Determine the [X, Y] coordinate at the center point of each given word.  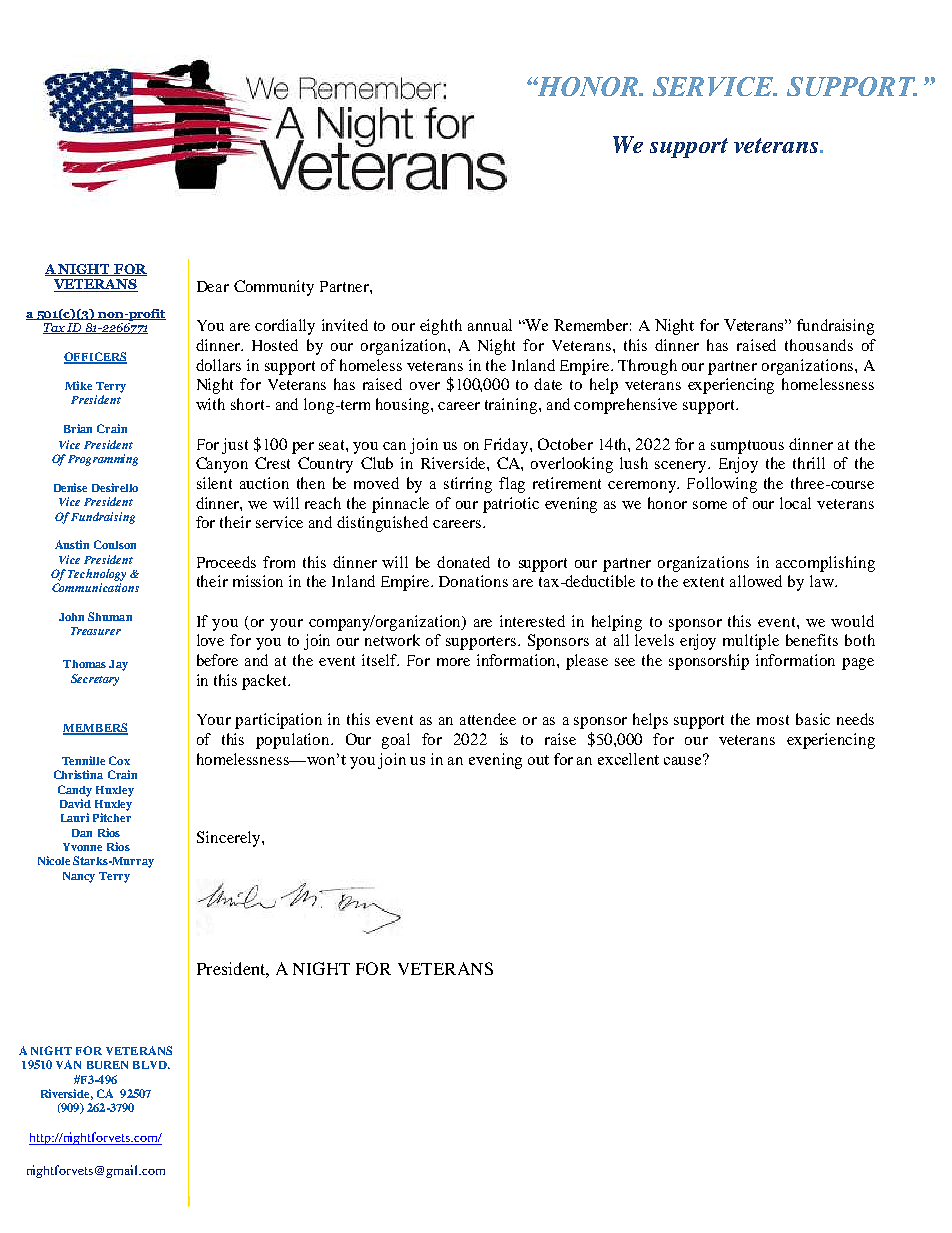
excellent [628, 759]
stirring [468, 485]
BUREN [107, 1065]
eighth [441, 327]
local [795, 503]
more [453, 662]
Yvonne [82, 847]
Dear [213, 286]
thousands [819, 345]
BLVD [151, 1065]
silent [214, 483]
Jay [118, 665]
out [538, 760]
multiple [751, 642]
